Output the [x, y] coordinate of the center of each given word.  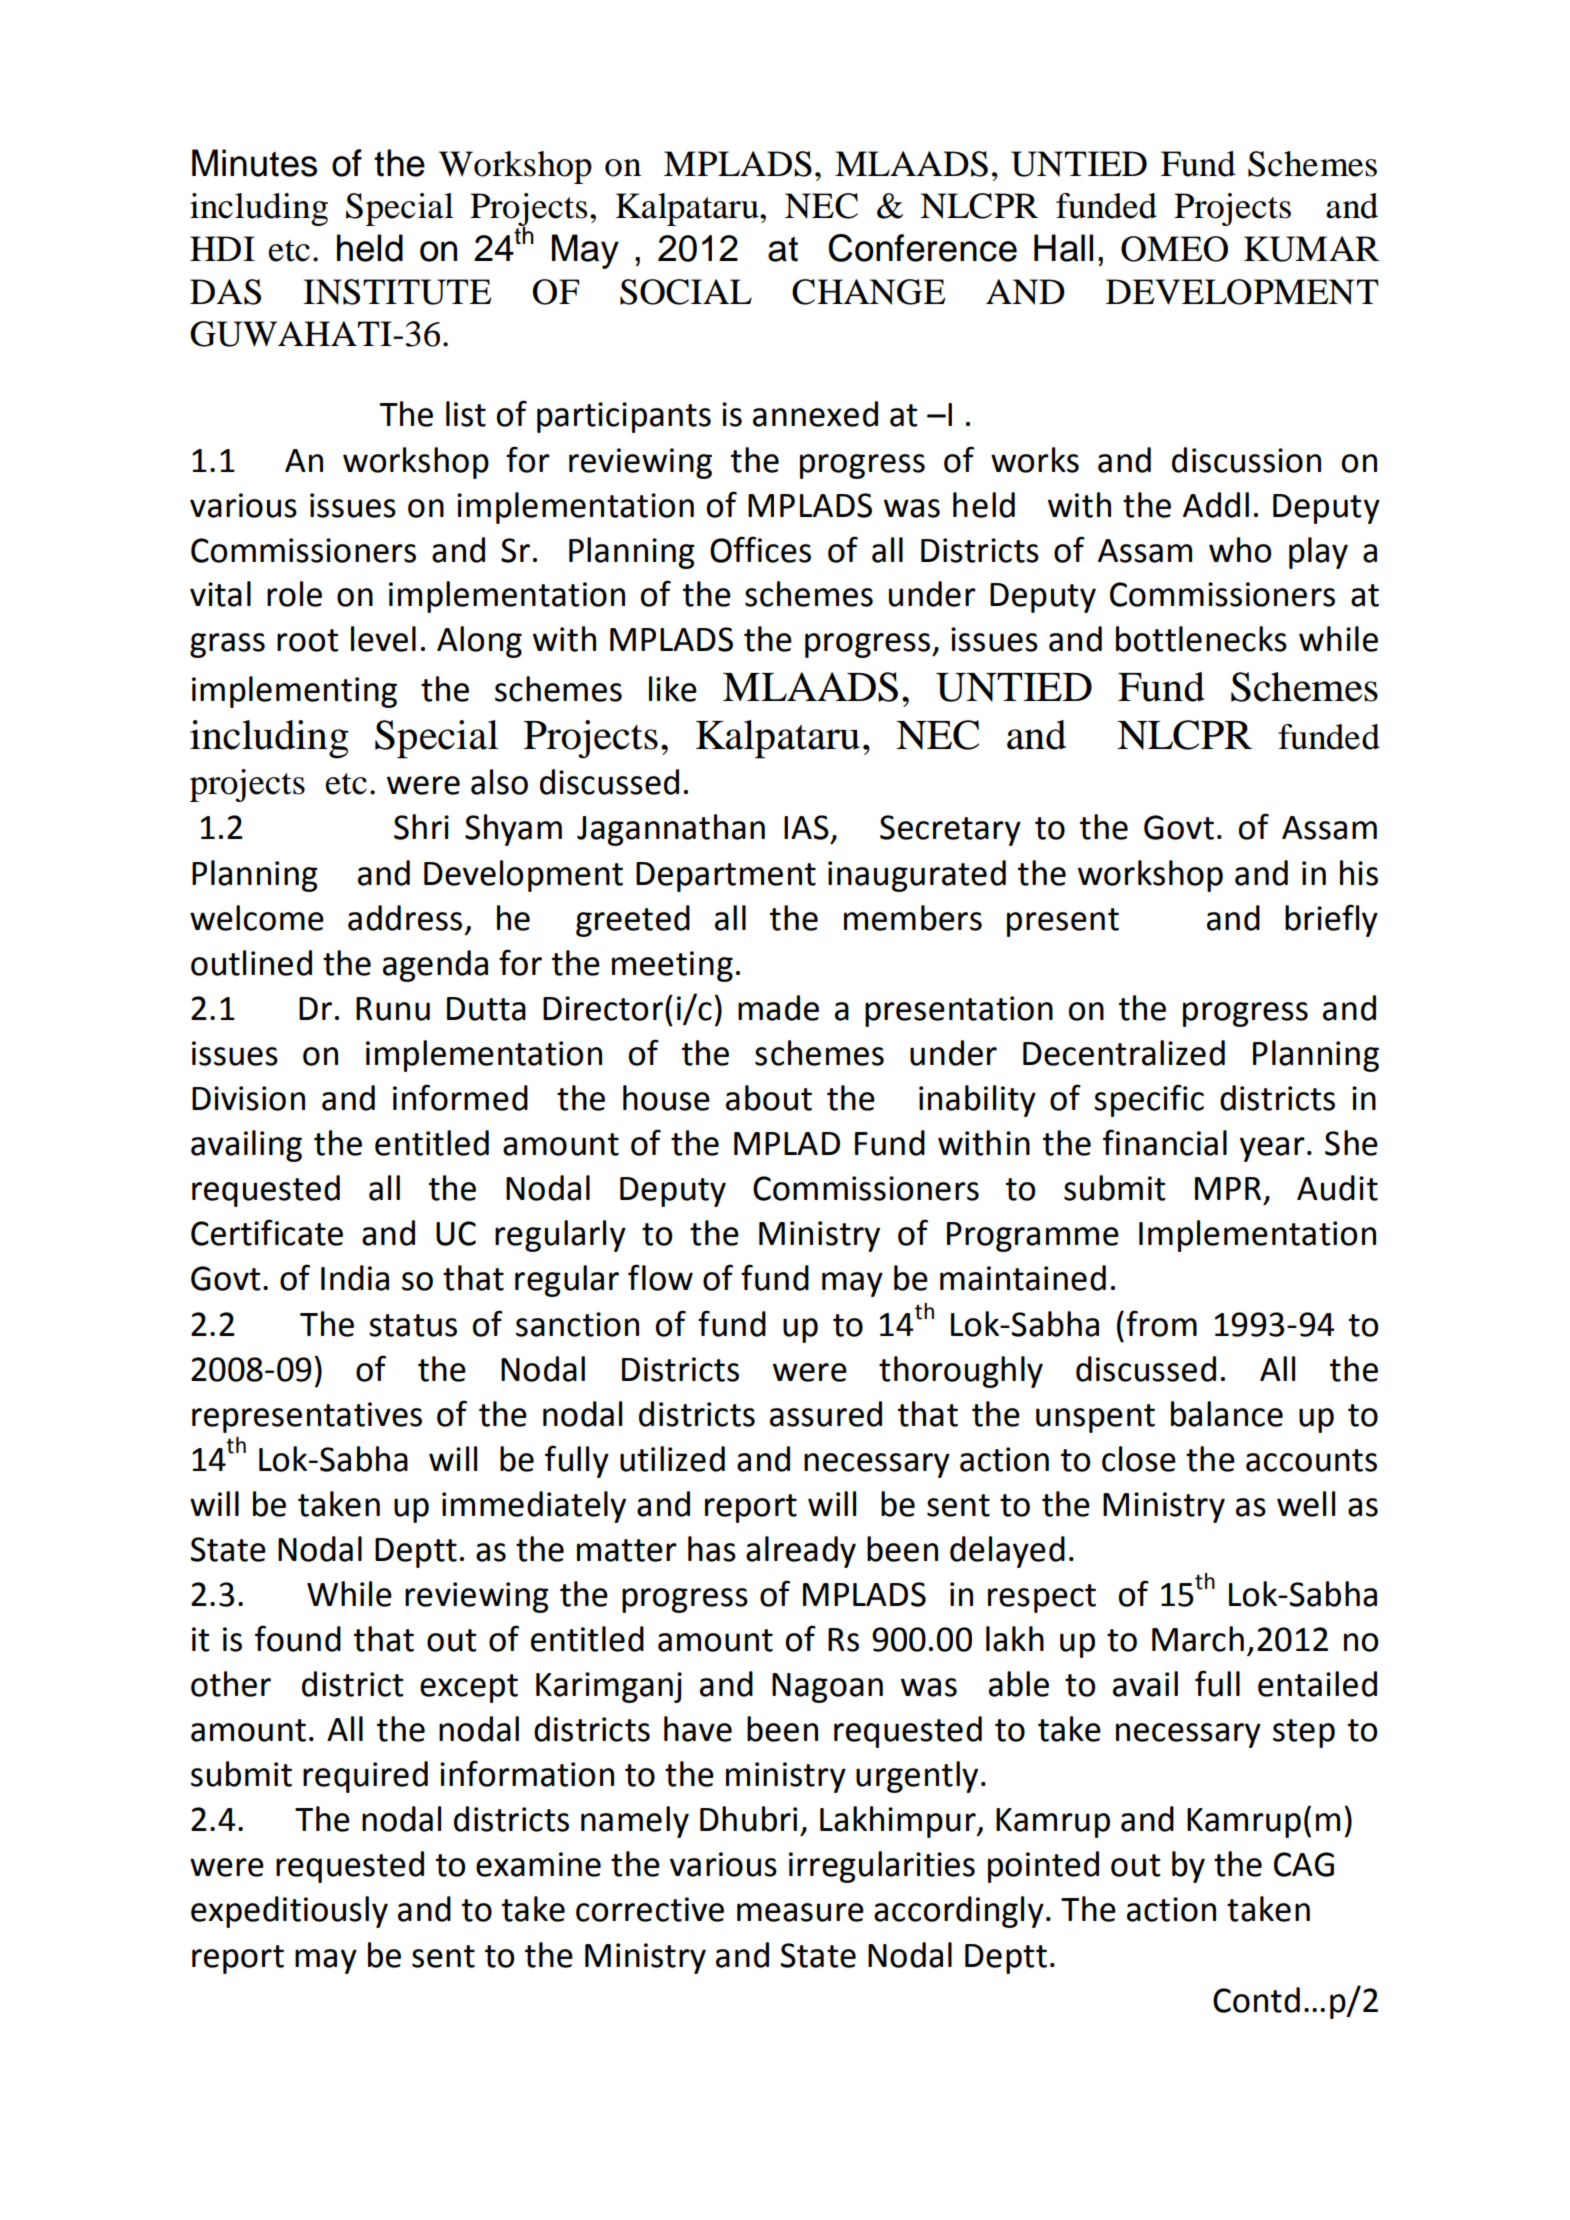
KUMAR [1312, 249]
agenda [435, 966]
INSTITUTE [397, 292]
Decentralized [1124, 1053]
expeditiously [289, 1912]
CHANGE [868, 292]
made [778, 1008]
